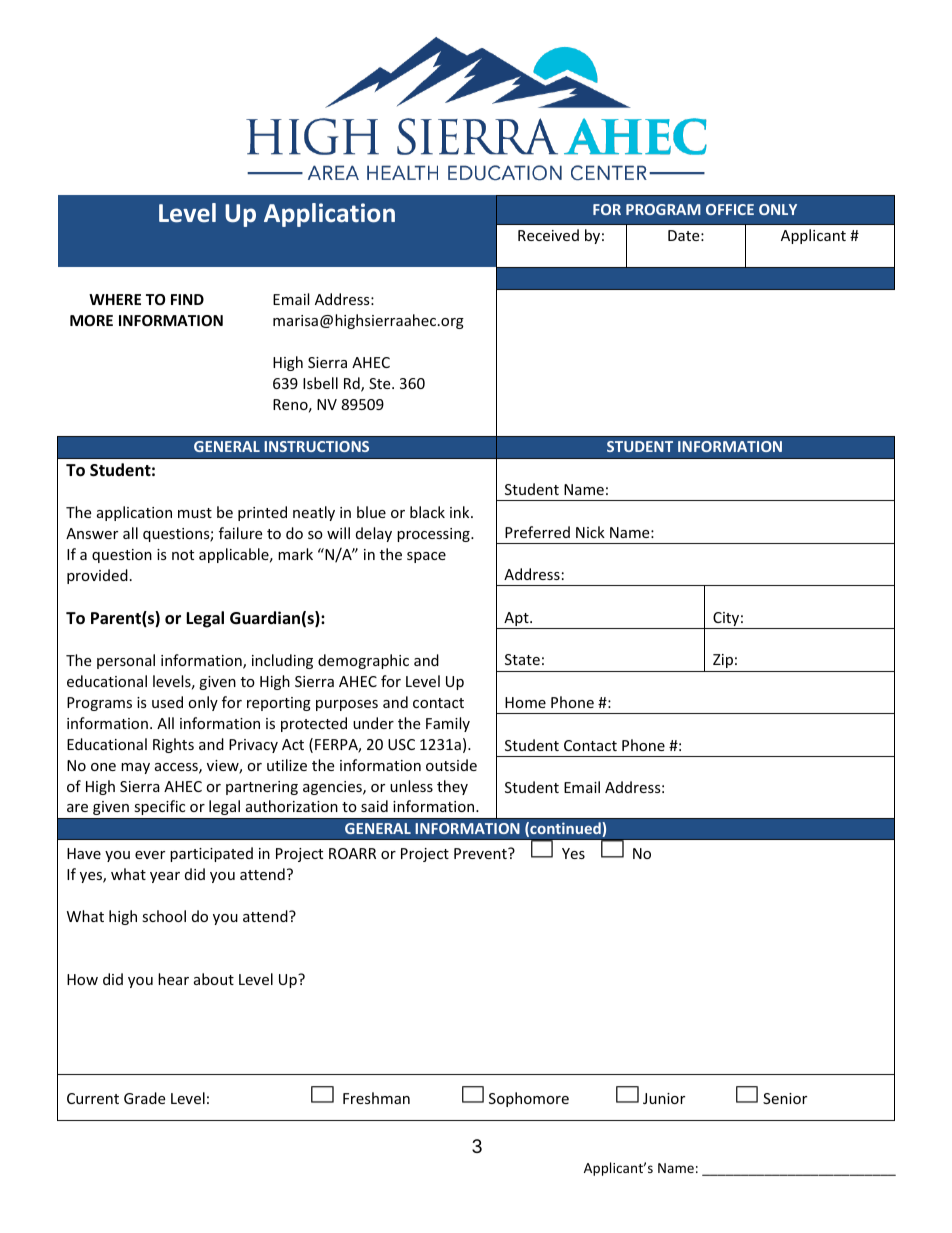 This screenshot has width=952, height=1233. I want to click on Freshman, so click(376, 1098).
